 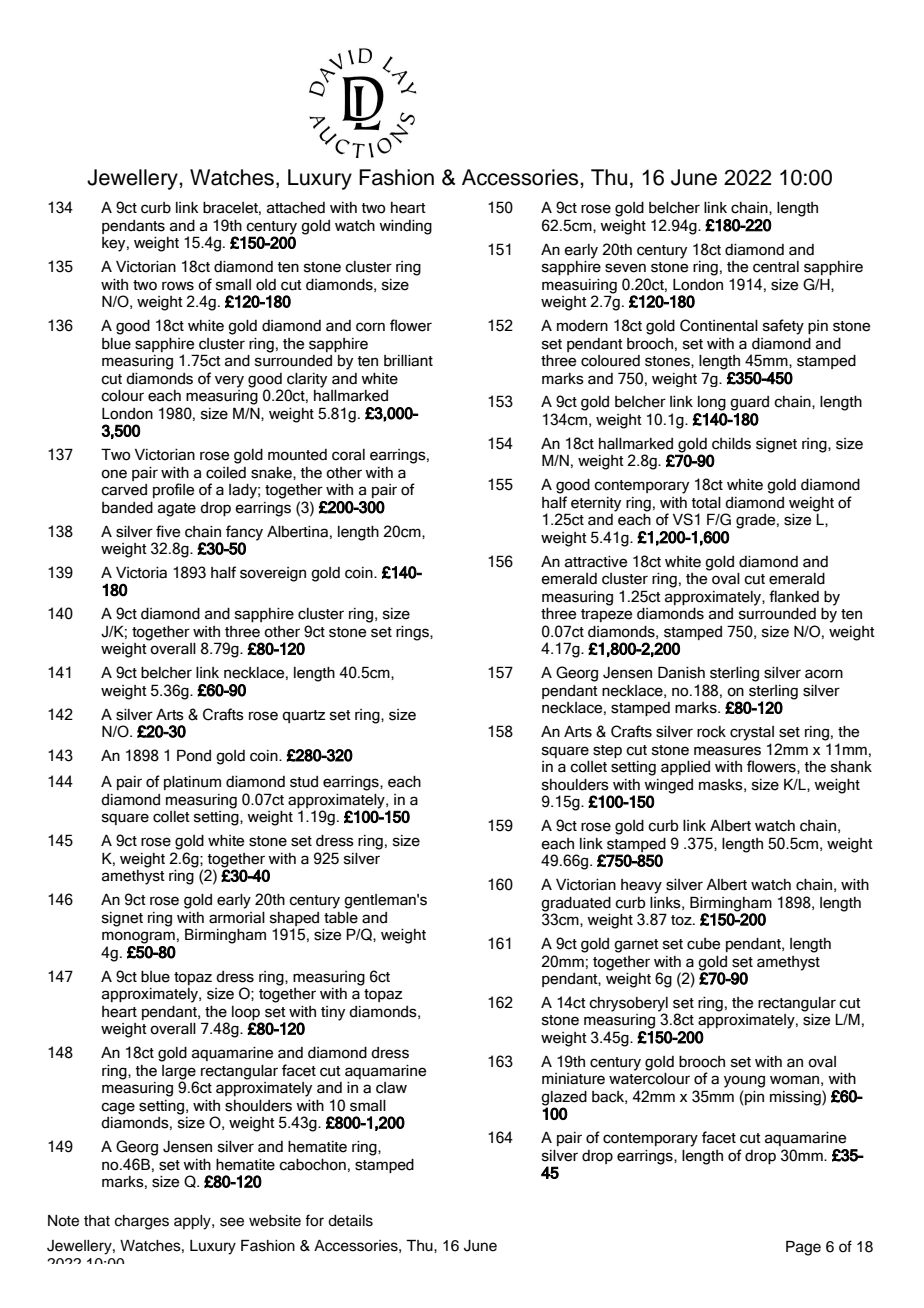 What do you see at coordinates (596, 562) in the screenshot?
I see `attractive` at bounding box center [596, 562].
